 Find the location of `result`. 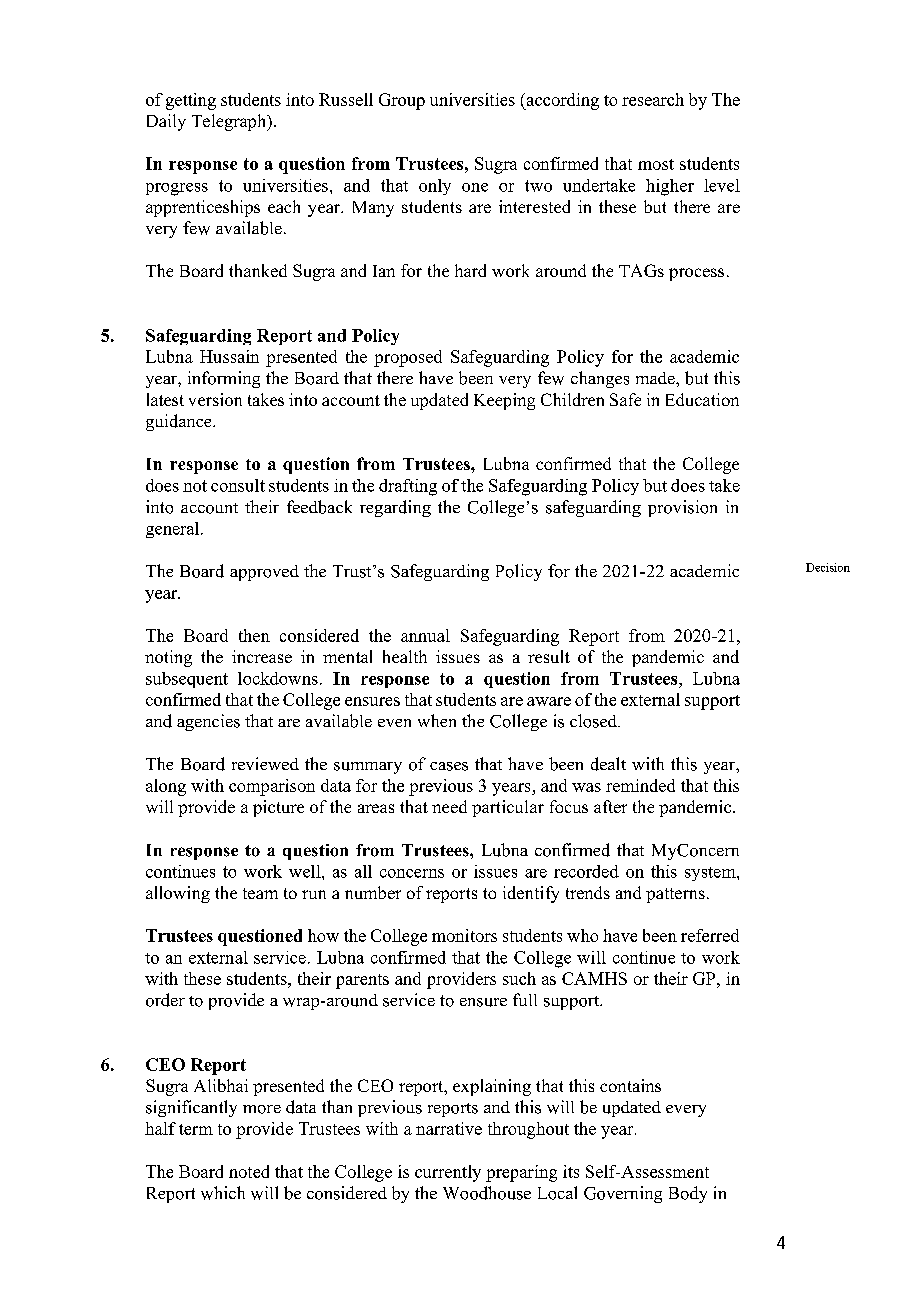

result is located at coordinates (549, 656).
